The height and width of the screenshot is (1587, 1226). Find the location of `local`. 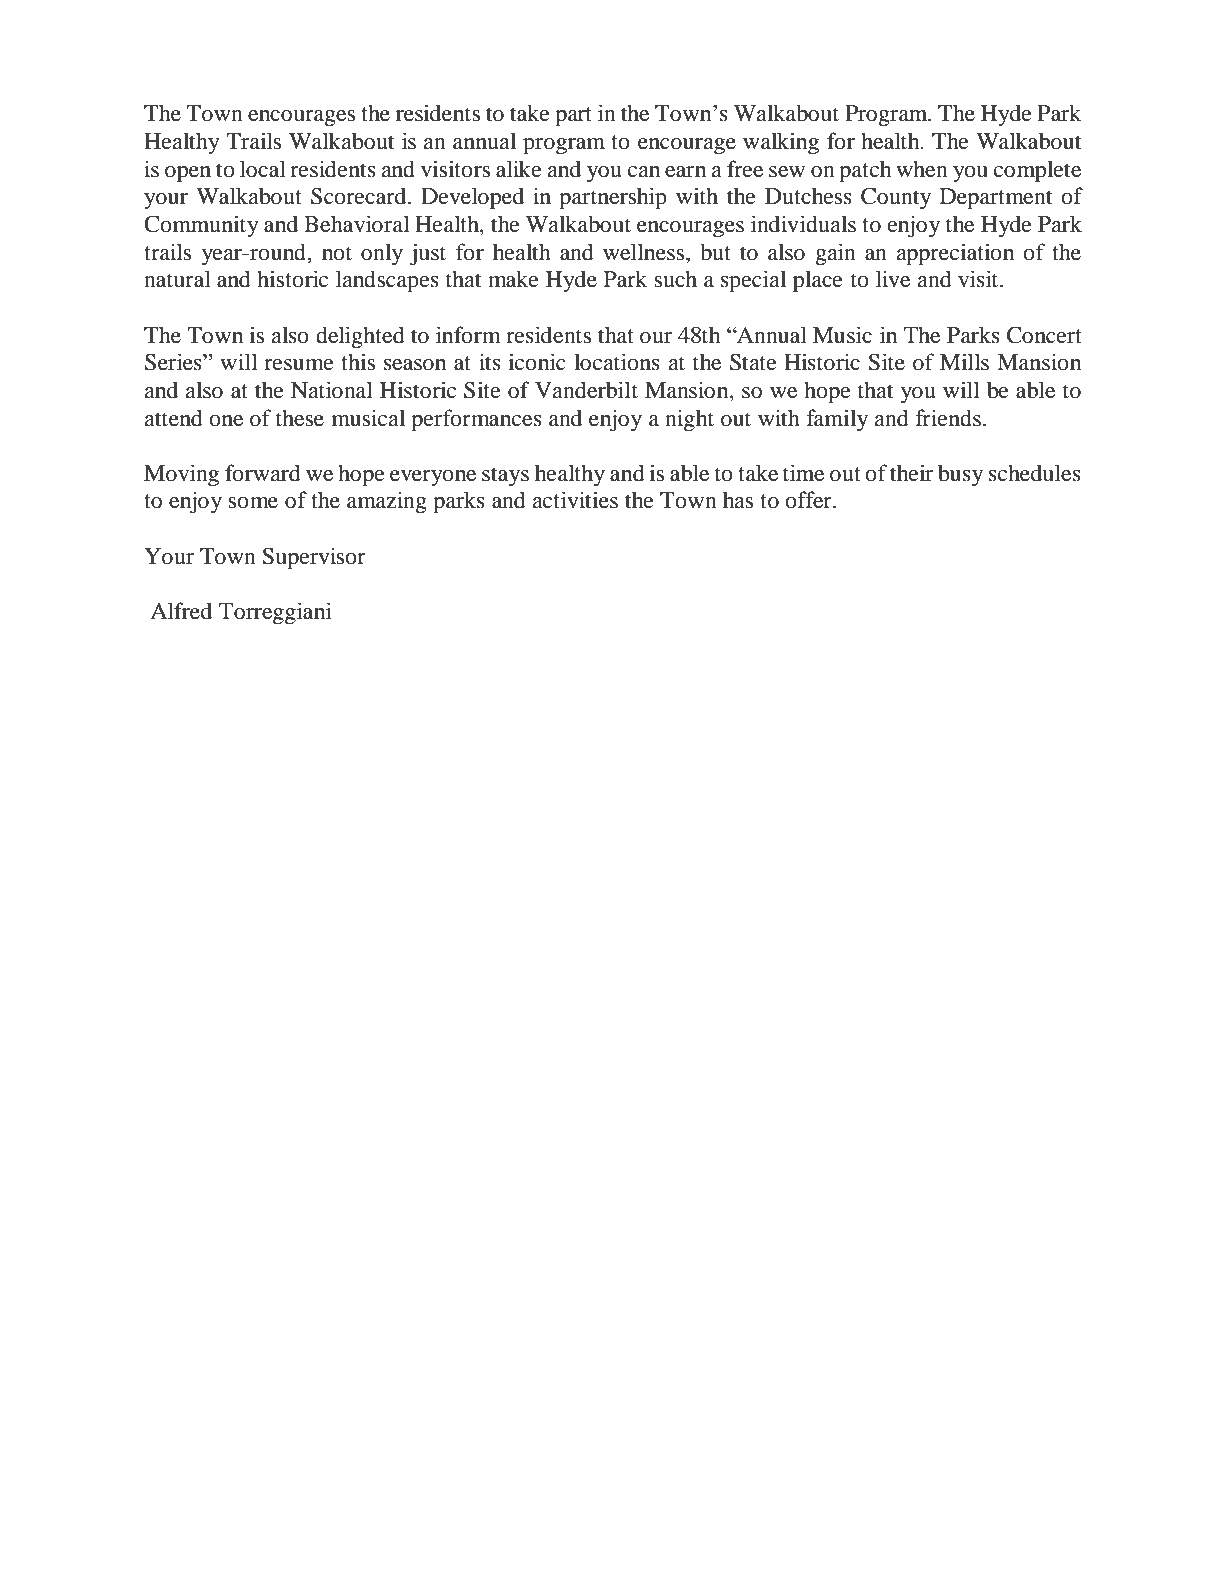

local is located at coordinates (263, 169).
